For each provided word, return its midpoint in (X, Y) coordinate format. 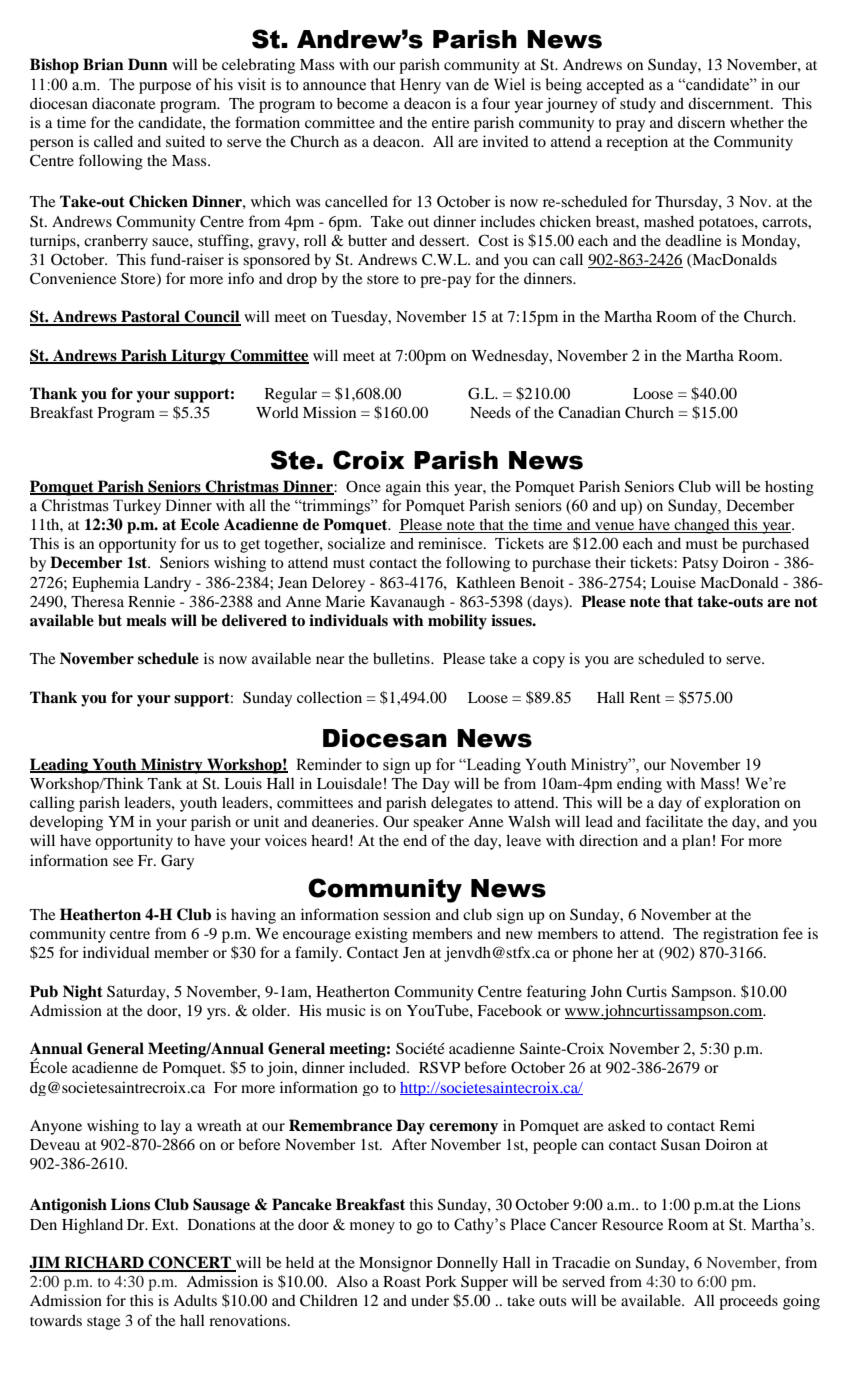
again (403, 488)
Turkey (137, 507)
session (407, 914)
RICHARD (104, 1263)
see (123, 862)
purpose (165, 88)
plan (696, 842)
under (430, 1300)
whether (757, 122)
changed (702, 526)
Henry (420, 86)
